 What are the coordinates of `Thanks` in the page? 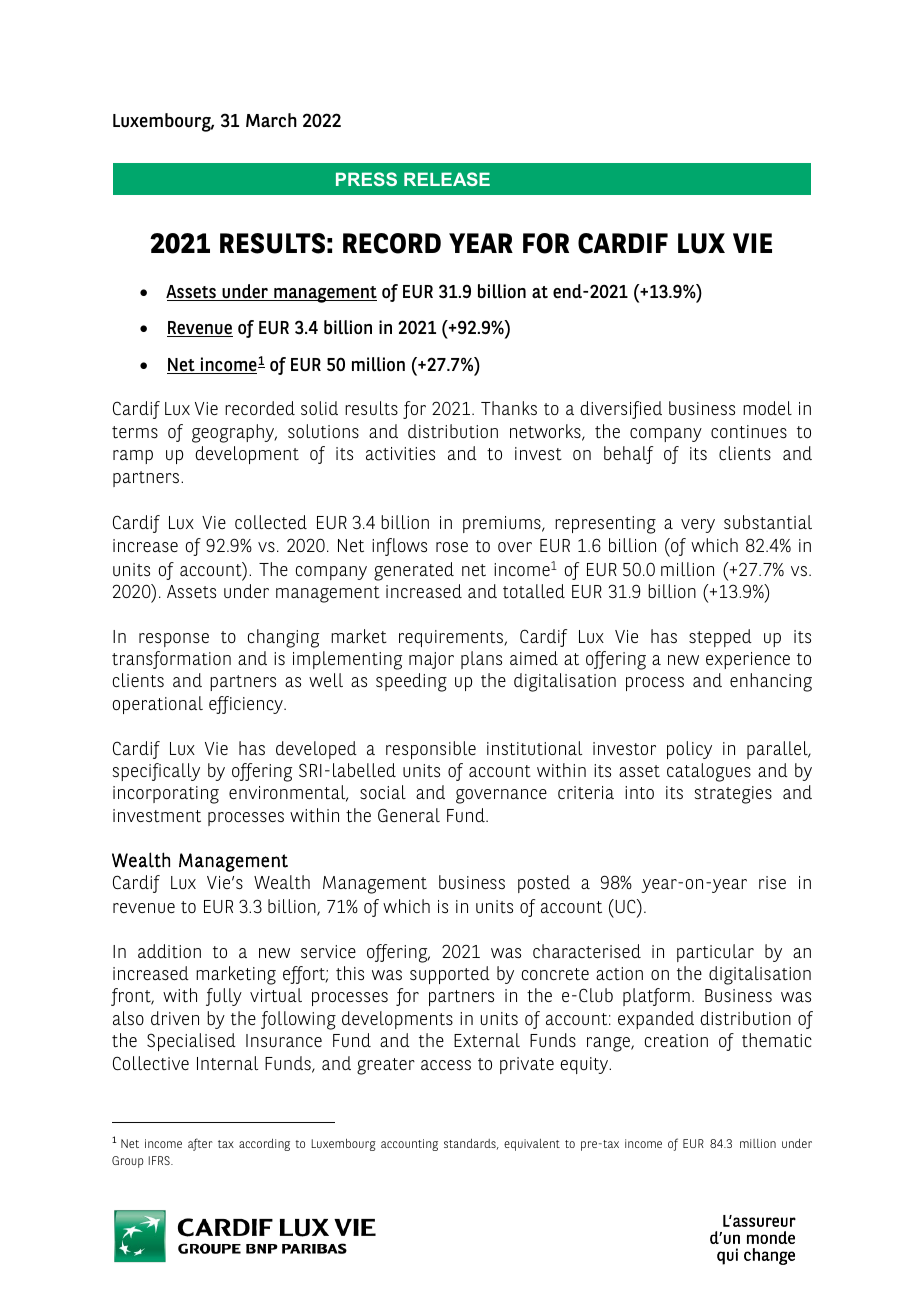 It's located at (509, 408).
